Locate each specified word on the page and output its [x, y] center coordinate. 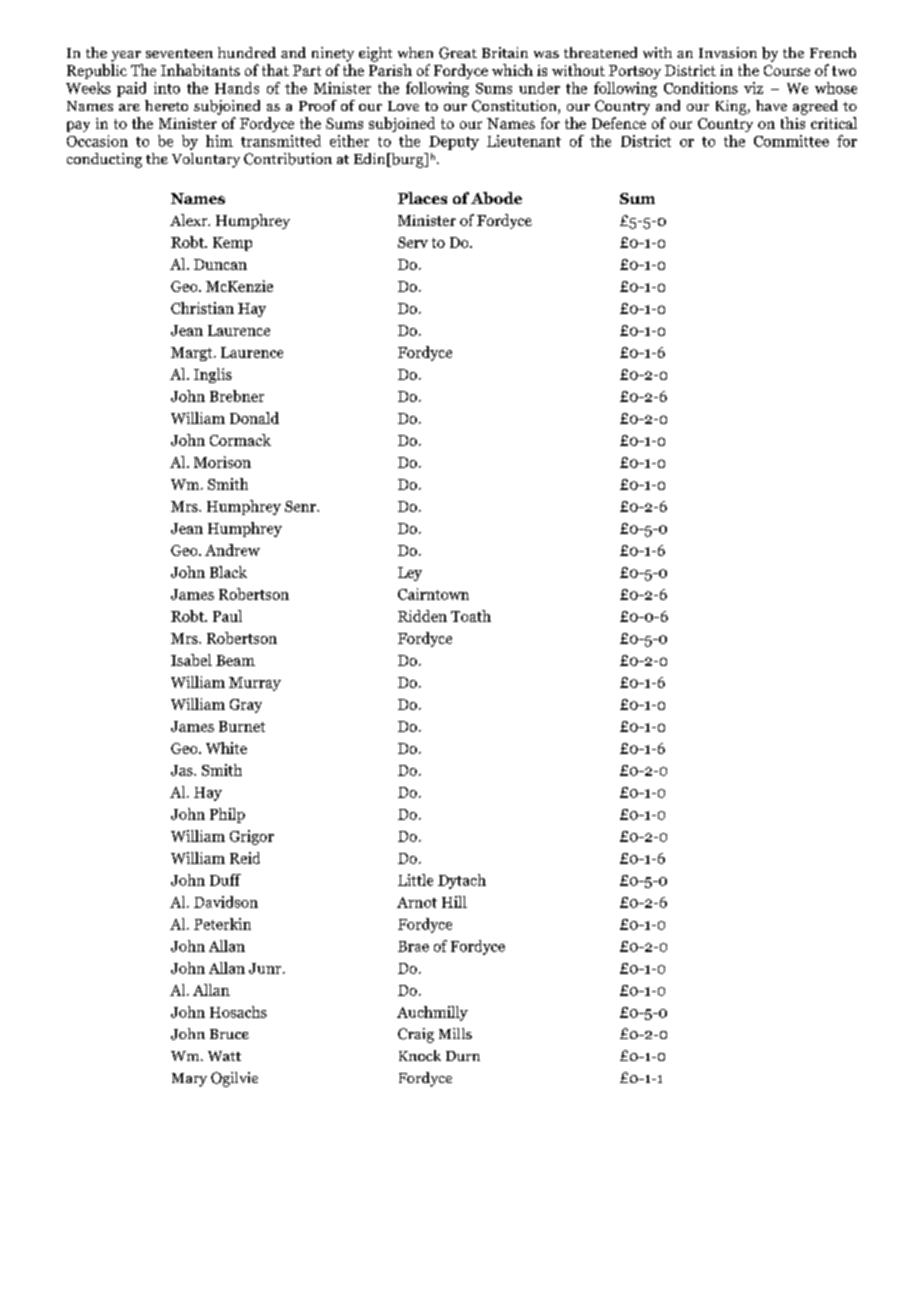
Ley [410, 574]
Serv [413, 242]
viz [753, 88]
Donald [254, 418]
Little [415, 880]
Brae [413, 946]
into [167, 88]
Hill [454, 902]
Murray [255, 684]
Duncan [220, 264]
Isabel [191, 660]
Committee [791, 141]
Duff [225, 880]
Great [458, 53]
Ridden [422, 616]
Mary [189, 1080]
